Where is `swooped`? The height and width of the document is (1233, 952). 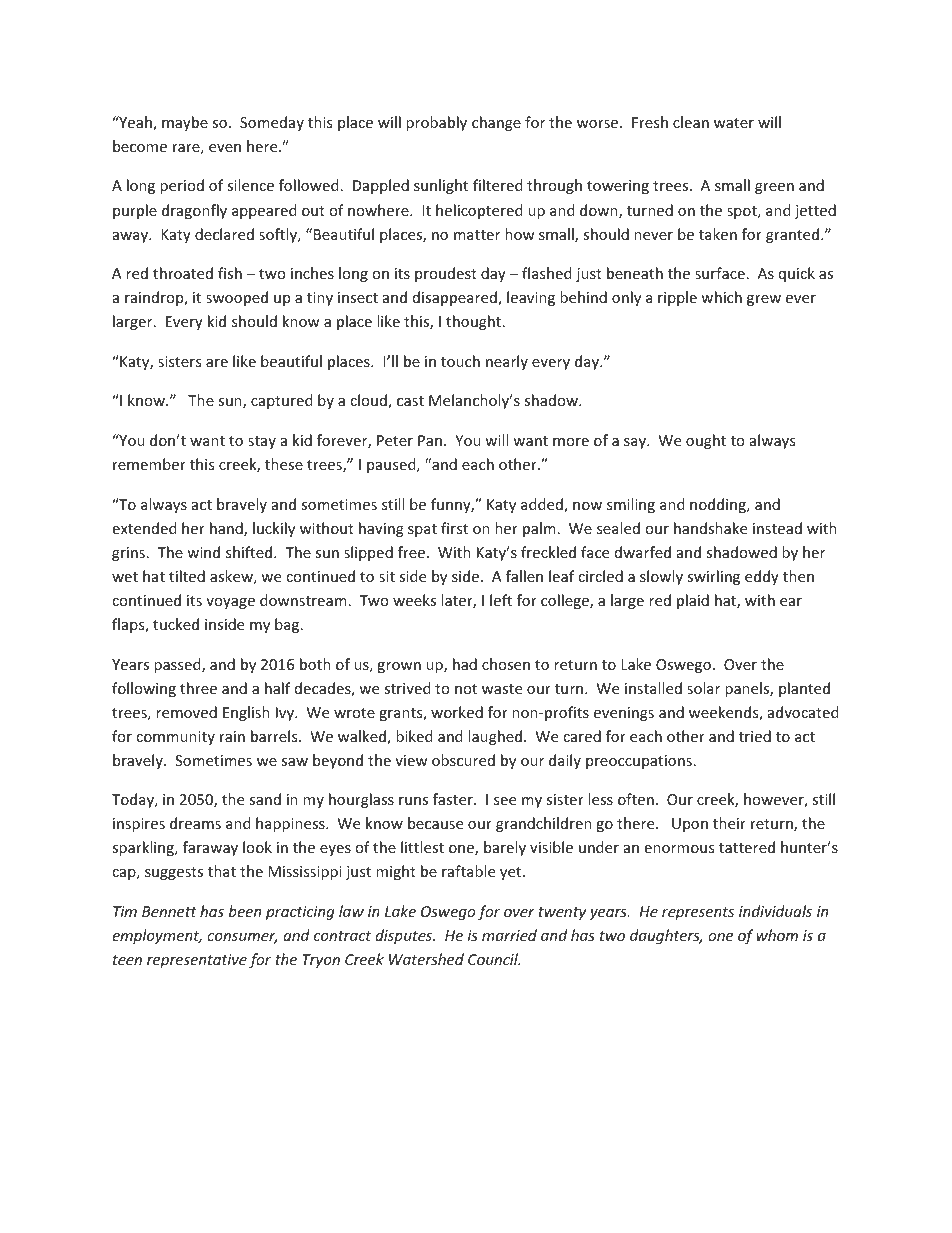 swooped is located at coordinates (237, 298).
